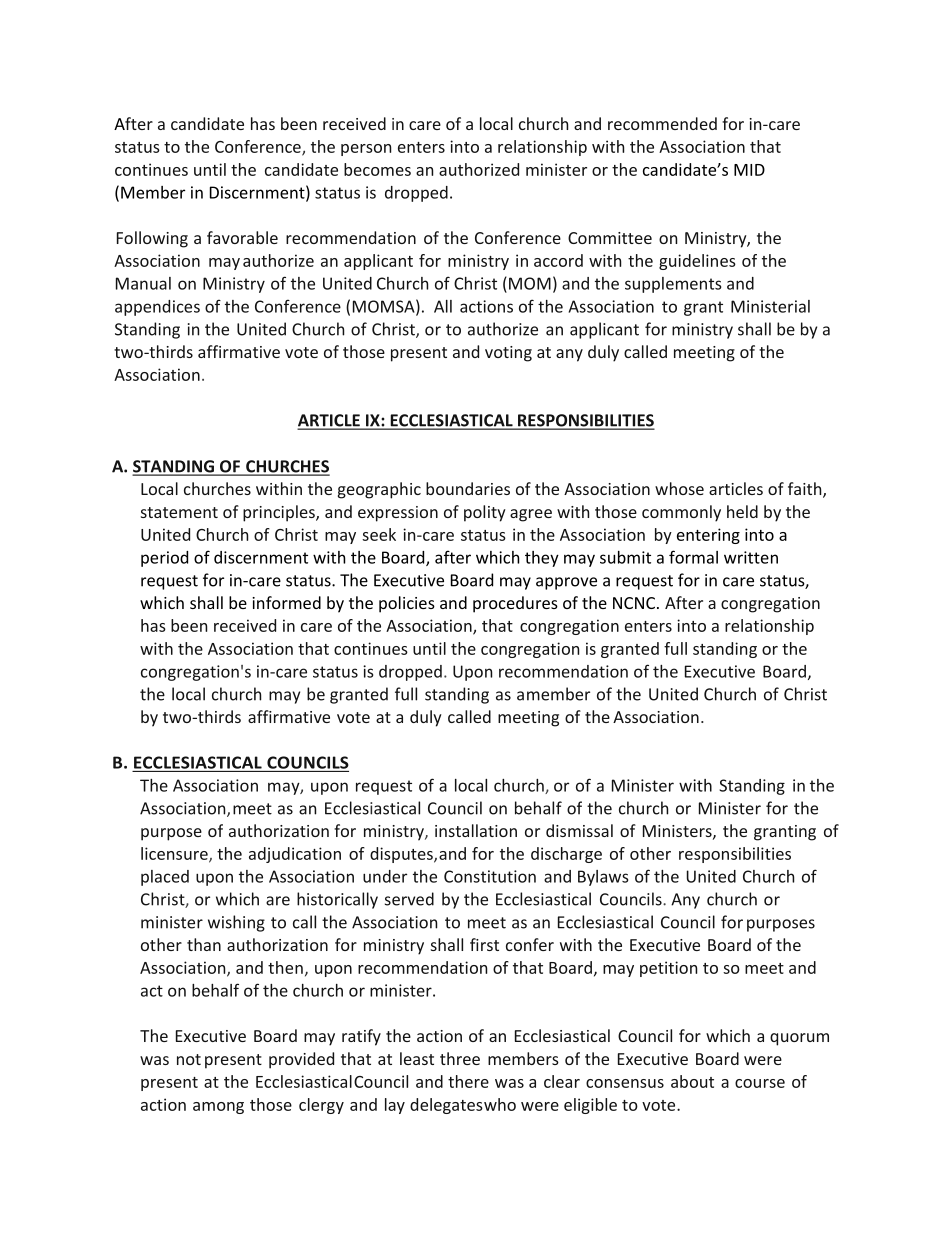 This screenshot has width=952, height=1233. Describe the element at coordinates (515, 604) in the screenshot. I see `procedures` at that location.
